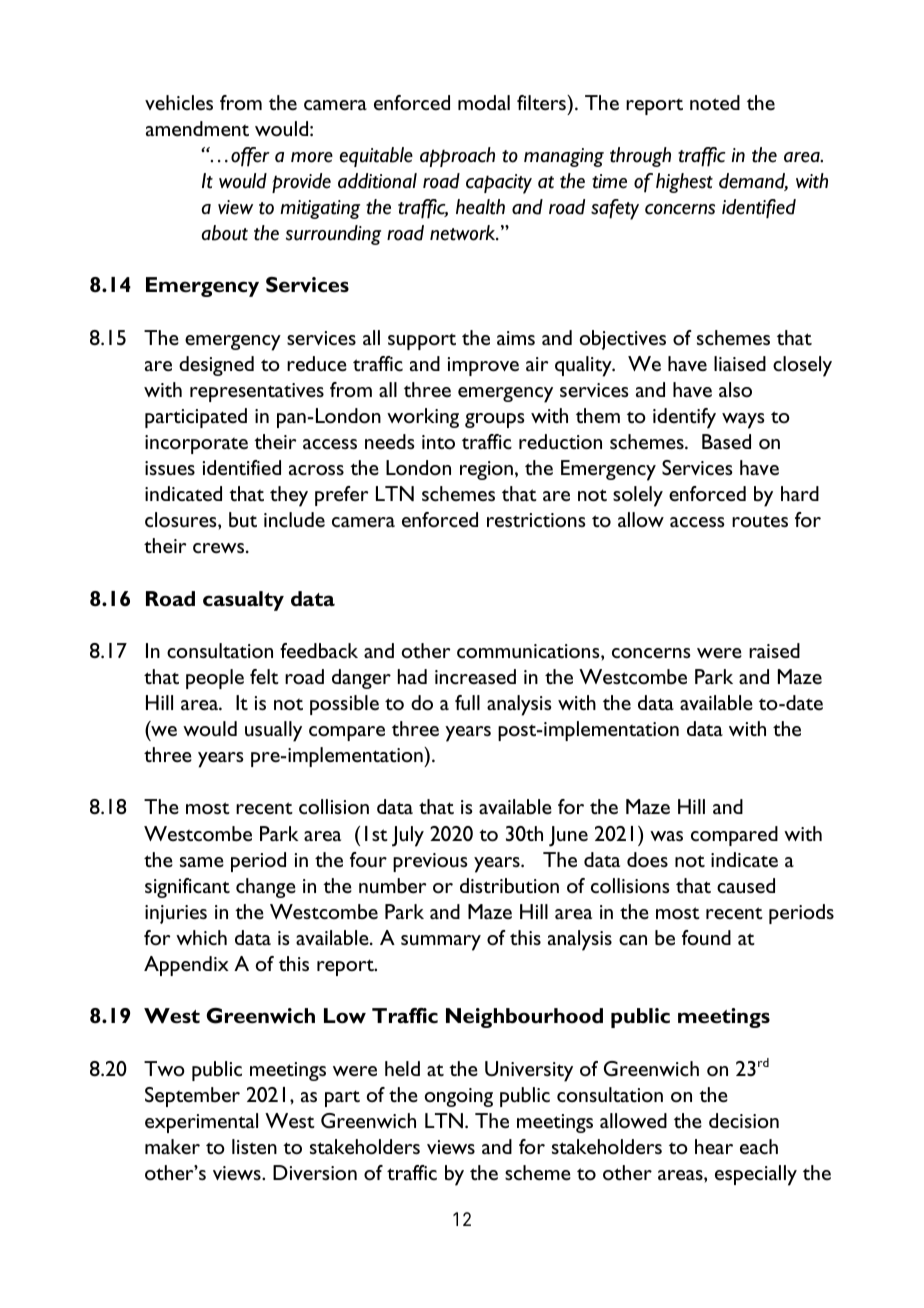  Describe the element at coordinates (486, 470) in the screenshot. I see `region` at that location.
